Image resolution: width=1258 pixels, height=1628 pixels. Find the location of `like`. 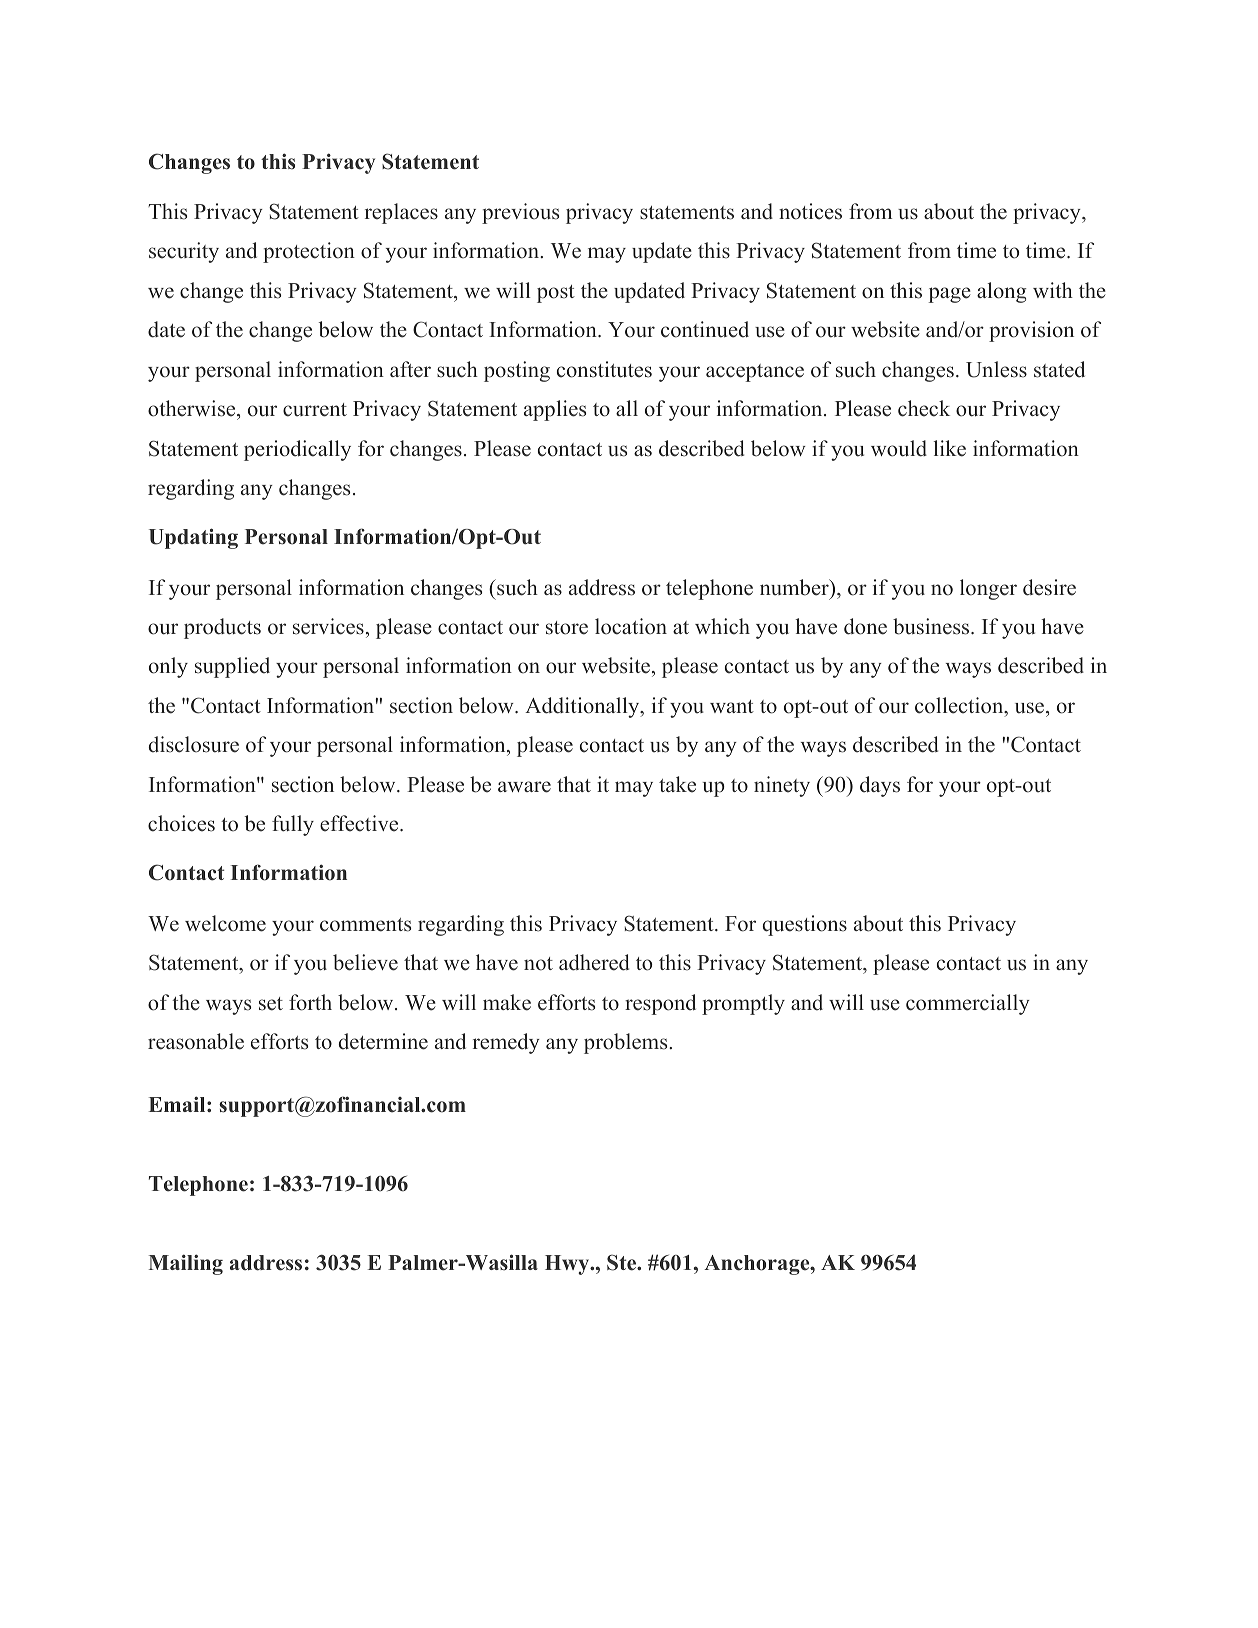

like is located at coordinates (949, 448).
